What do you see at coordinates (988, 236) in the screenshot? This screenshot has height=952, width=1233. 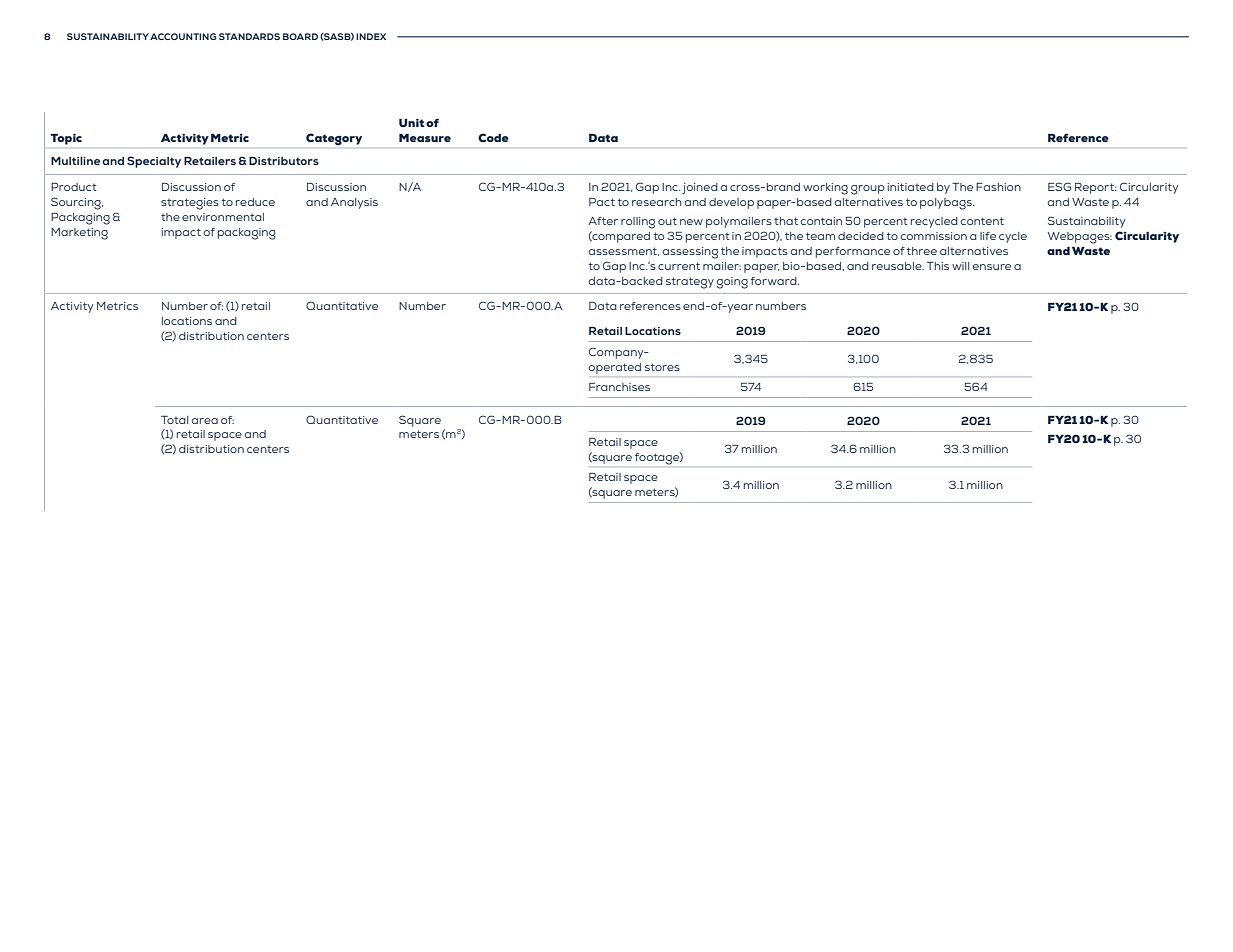 I see `life` at bounding box center [988, 236].
